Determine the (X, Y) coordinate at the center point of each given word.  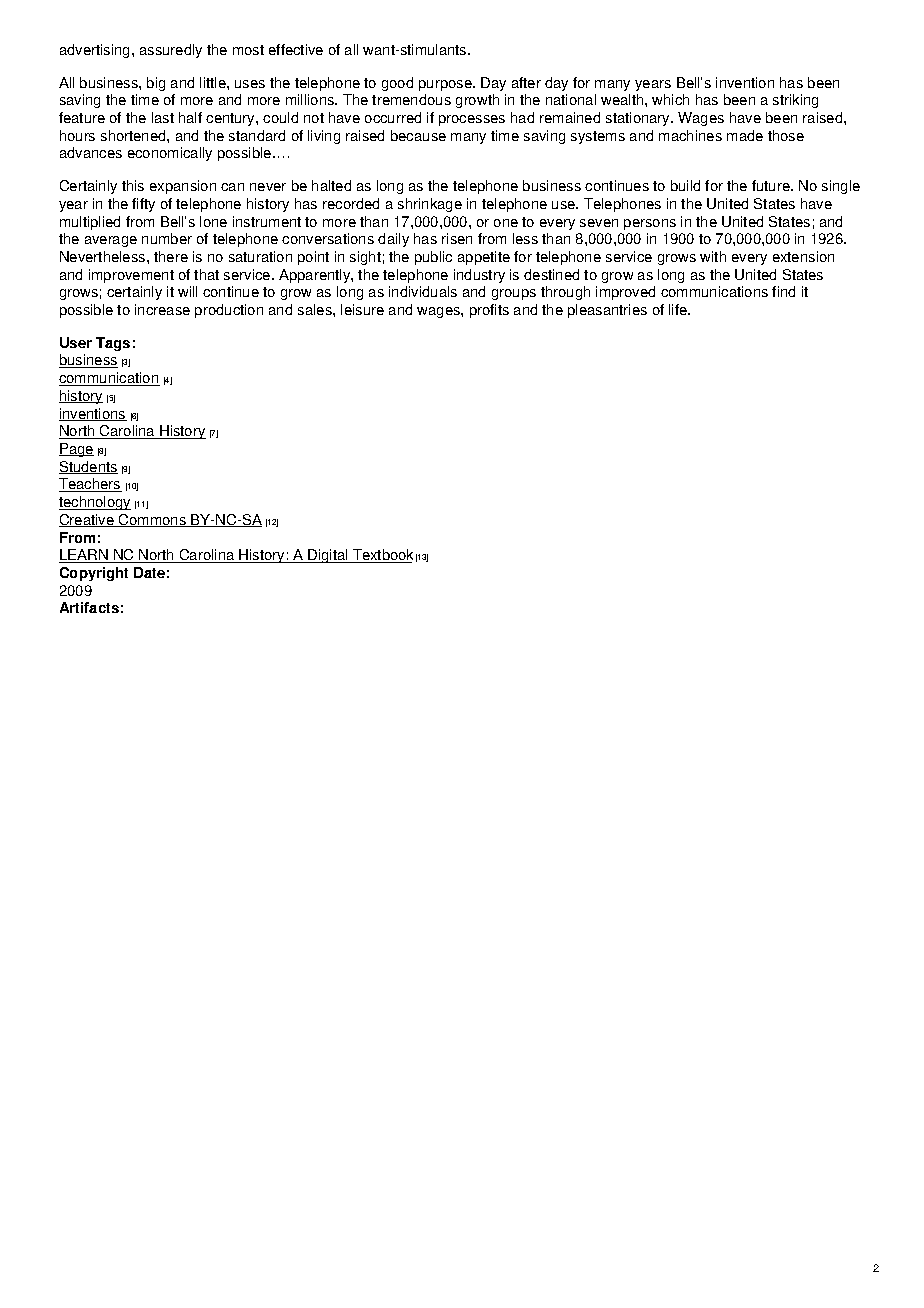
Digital (328, 556)
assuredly (171, 51)
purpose (446, 85)
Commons (153, 520)
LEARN (84, 556)
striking (795, 101)
